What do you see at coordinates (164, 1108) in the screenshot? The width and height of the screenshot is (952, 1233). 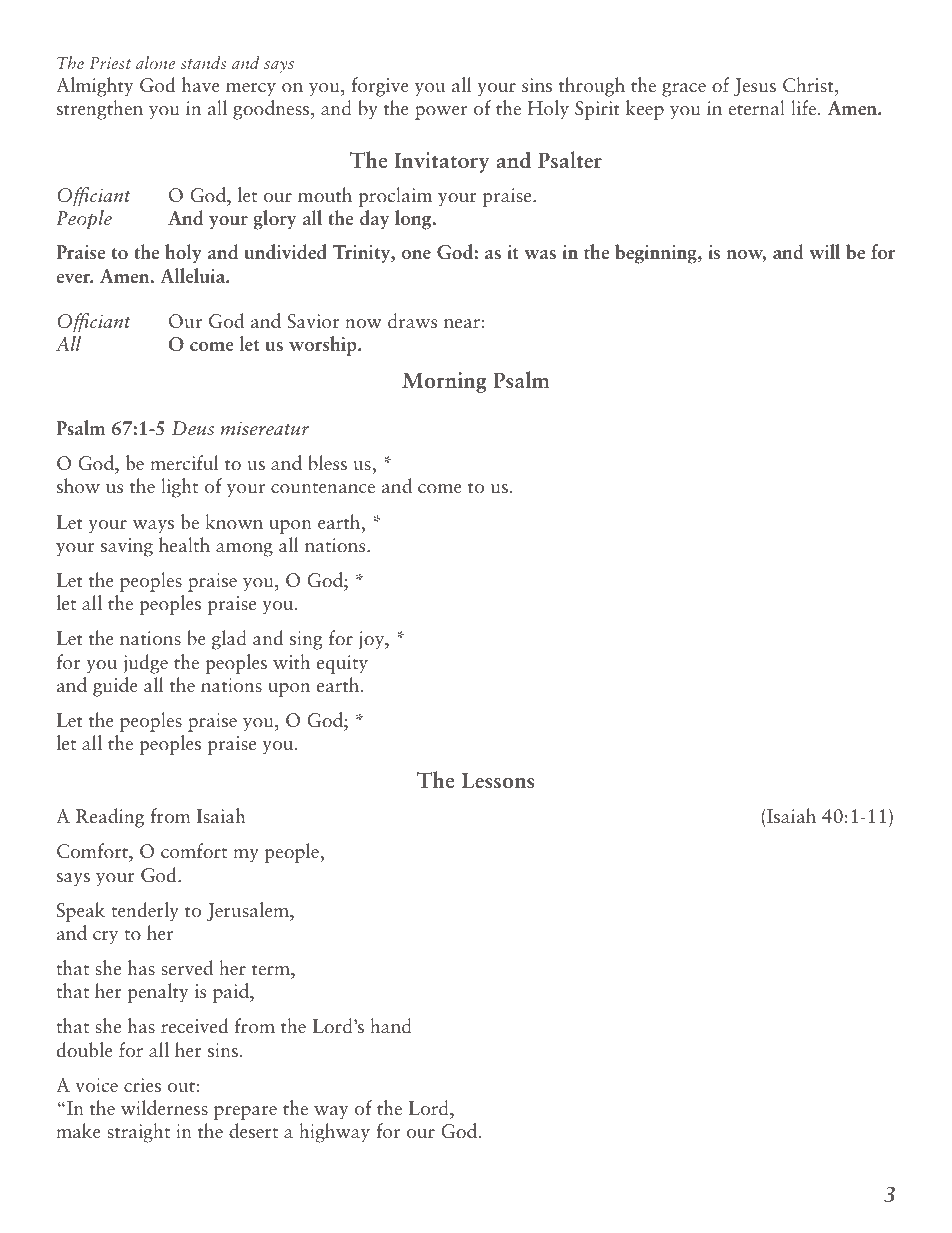 I see `wilderness` at bounding box center [164, 1108].
